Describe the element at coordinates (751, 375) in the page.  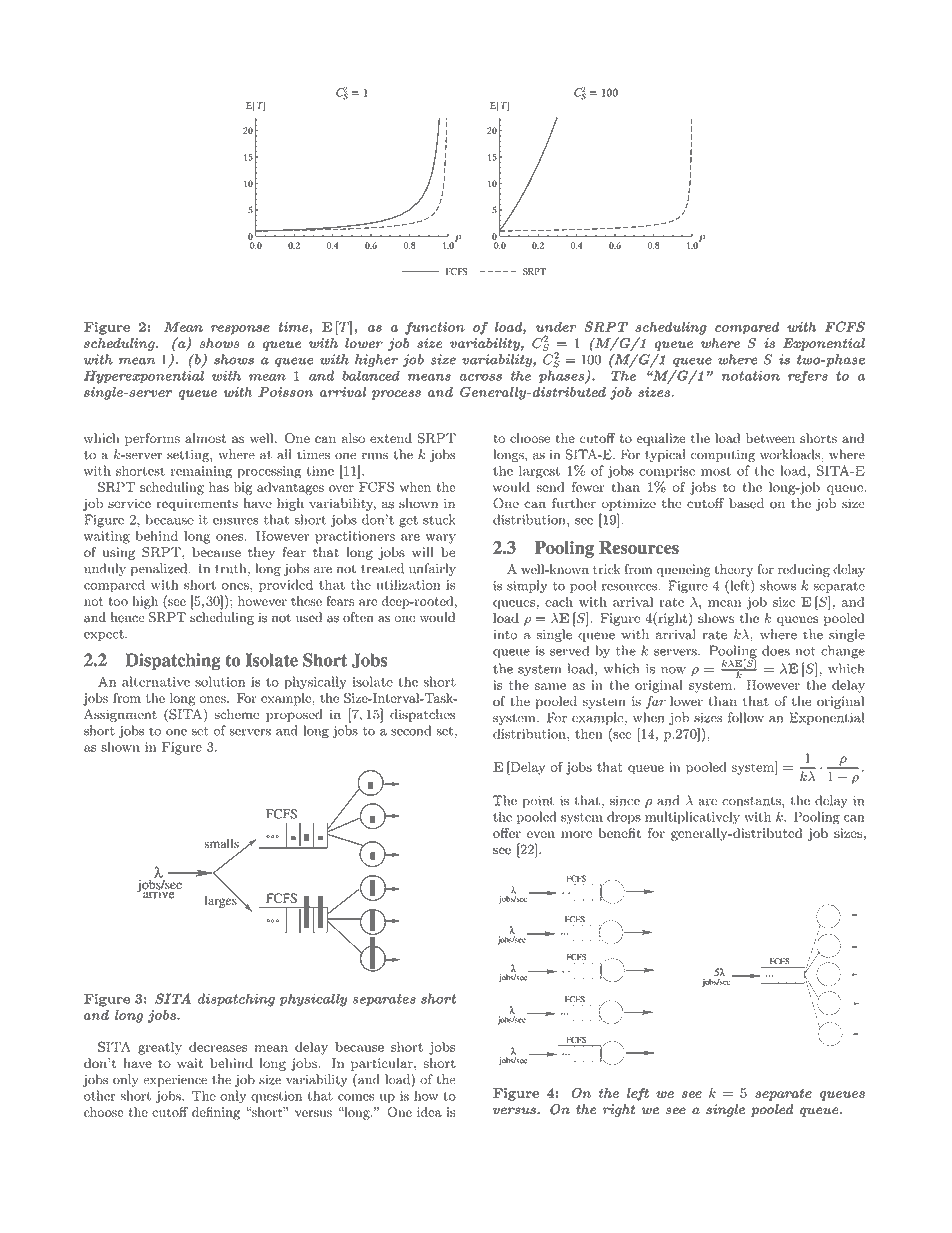
I see `notation` at that location.
